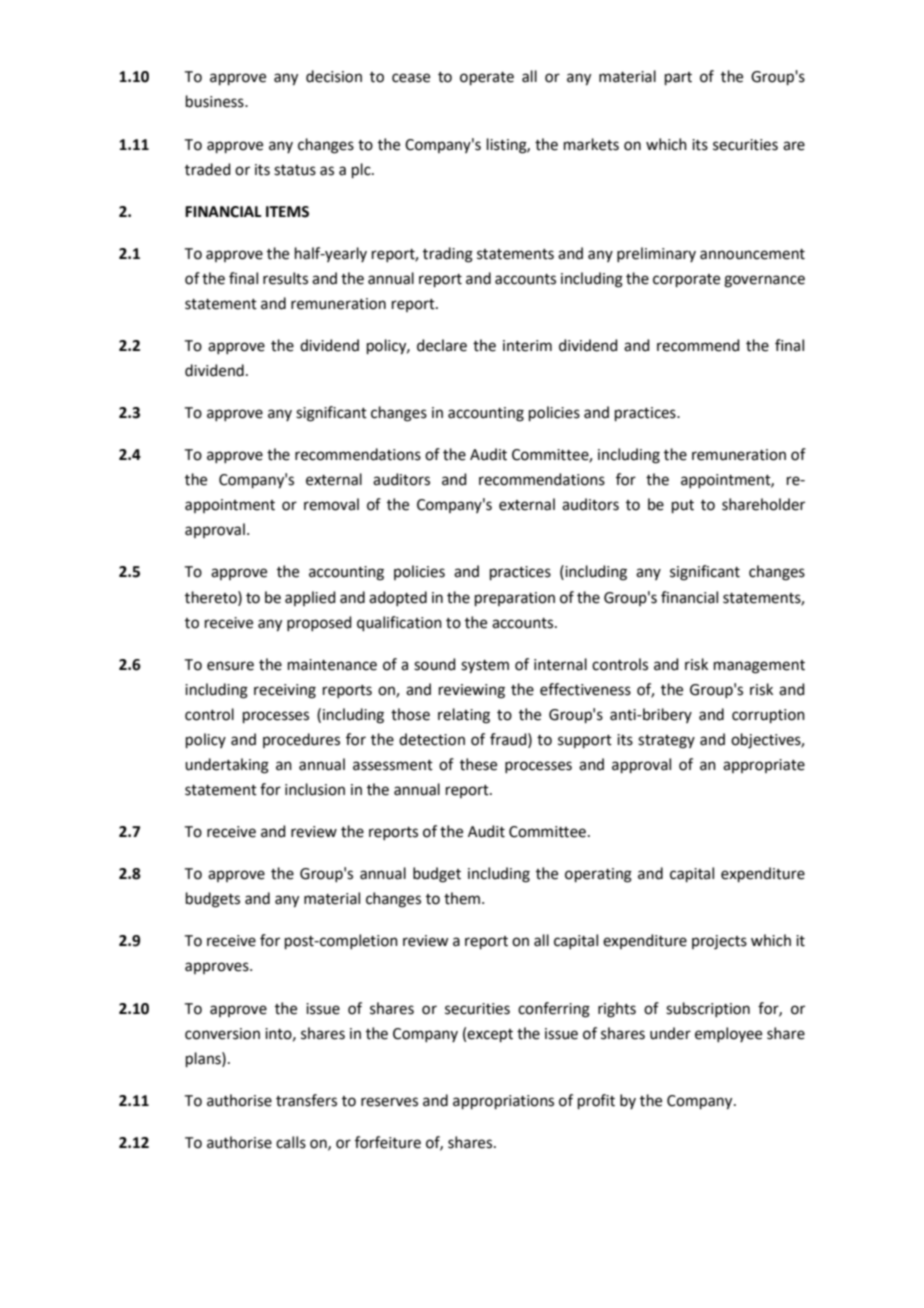 The image size is (924, 1308). What do you see at coordinates (487, 78) in the document?
I see `operate` at bounding box center [487, 78].
